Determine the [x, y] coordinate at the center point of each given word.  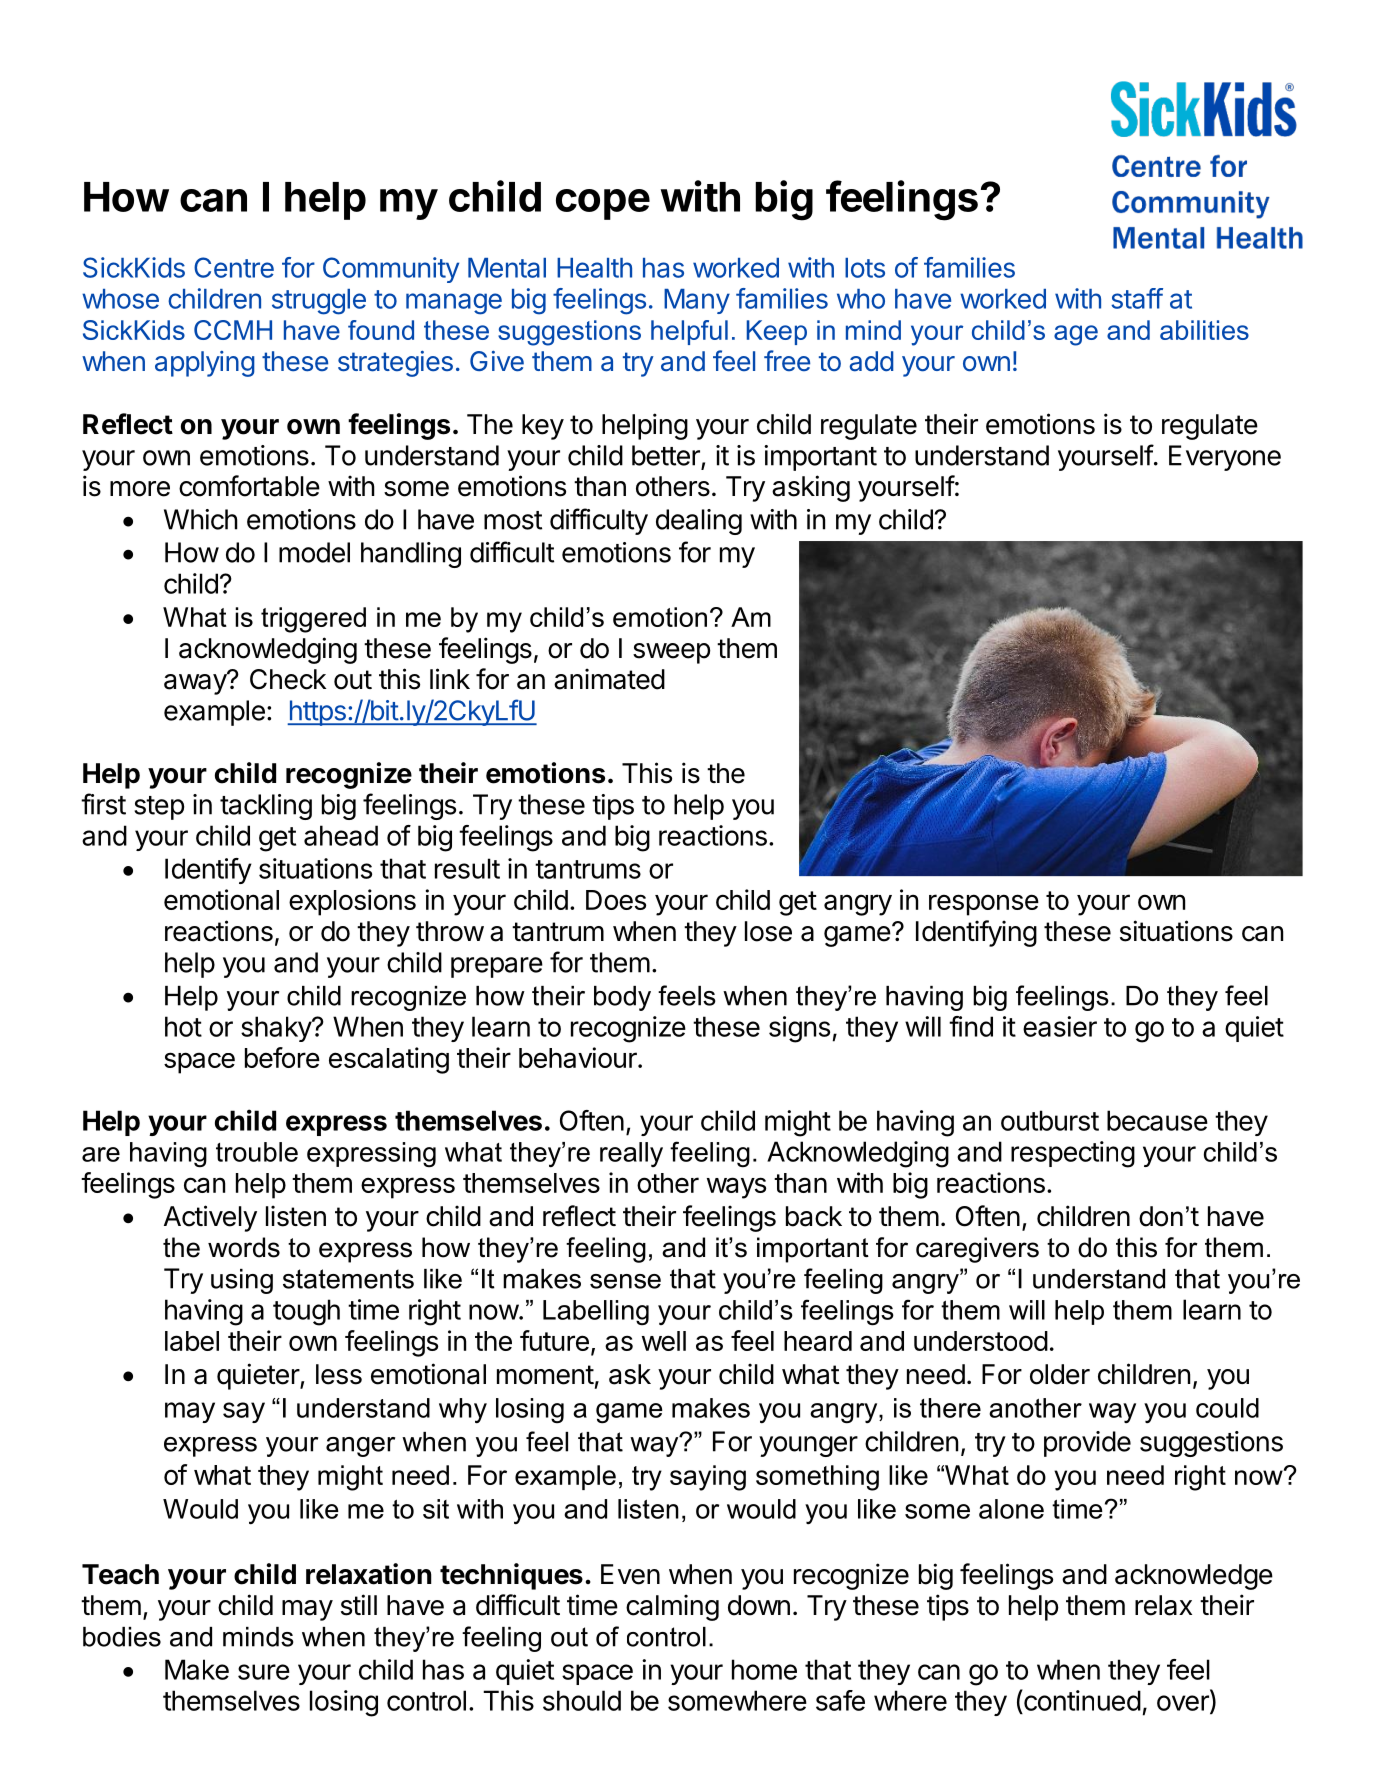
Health [594, 268]
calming [672, 1607]
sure [264, 1672]
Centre [234, 267]
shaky [277, 1029]
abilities [1204, 330]
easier [1060, 1026]
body [622, 998]
